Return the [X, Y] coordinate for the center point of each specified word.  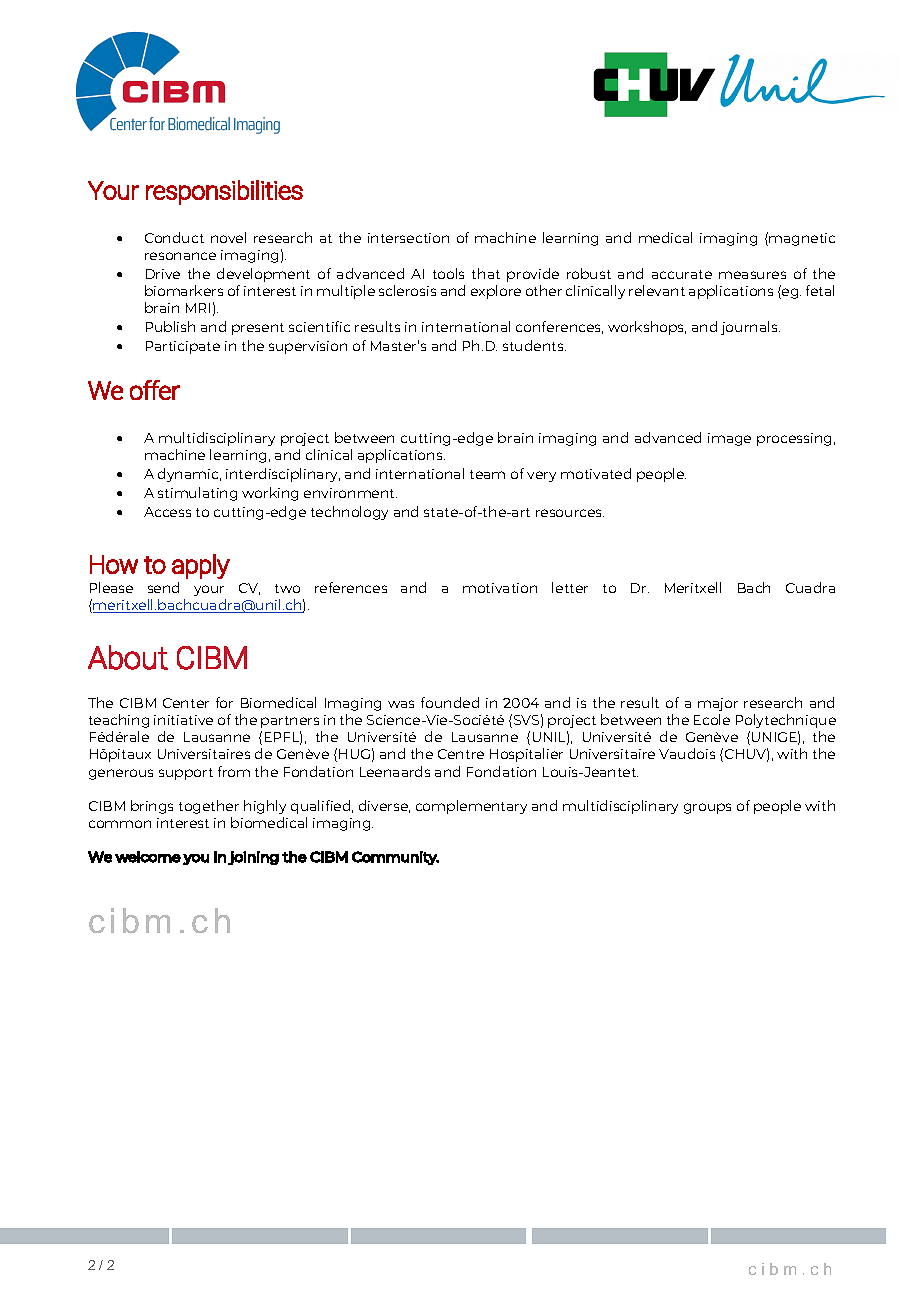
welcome [148, 857]
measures [752, 275]
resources [570, 513]
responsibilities [224, 192]
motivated [596, 473]
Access [167, 512]
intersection [408, 238]
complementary [471, 807]
